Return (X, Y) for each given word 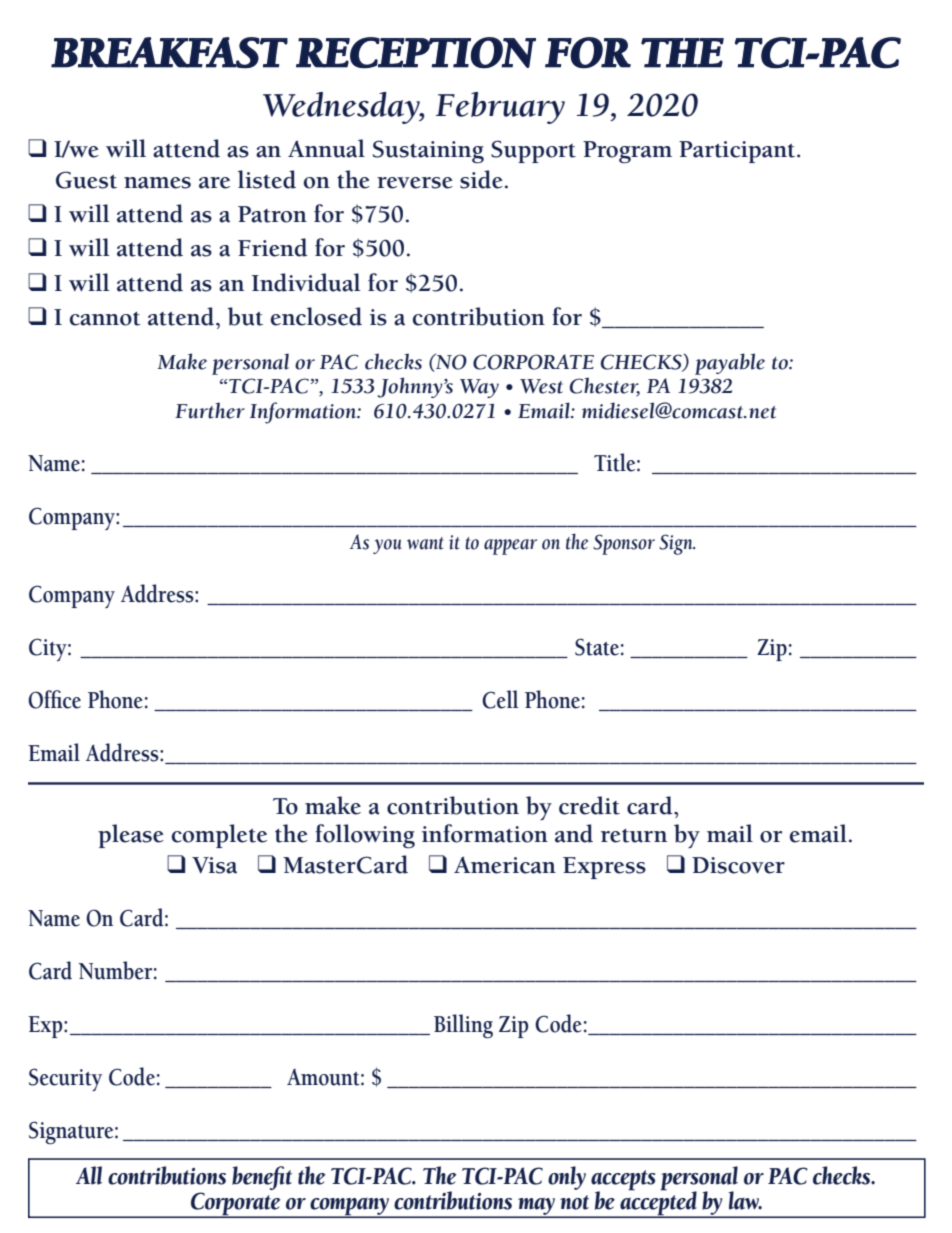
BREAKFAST (169, 53)
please (131, 836)
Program (627, 152)
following (365, 836)
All (89, 1175)
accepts (623, 1181)
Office (54, 699)
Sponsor (624, 544)
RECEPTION (416, 53)
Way (479, 388)
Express (604, 868)
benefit (262, 1178)
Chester (605, 386)
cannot (105, 319)
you (387, 546)
